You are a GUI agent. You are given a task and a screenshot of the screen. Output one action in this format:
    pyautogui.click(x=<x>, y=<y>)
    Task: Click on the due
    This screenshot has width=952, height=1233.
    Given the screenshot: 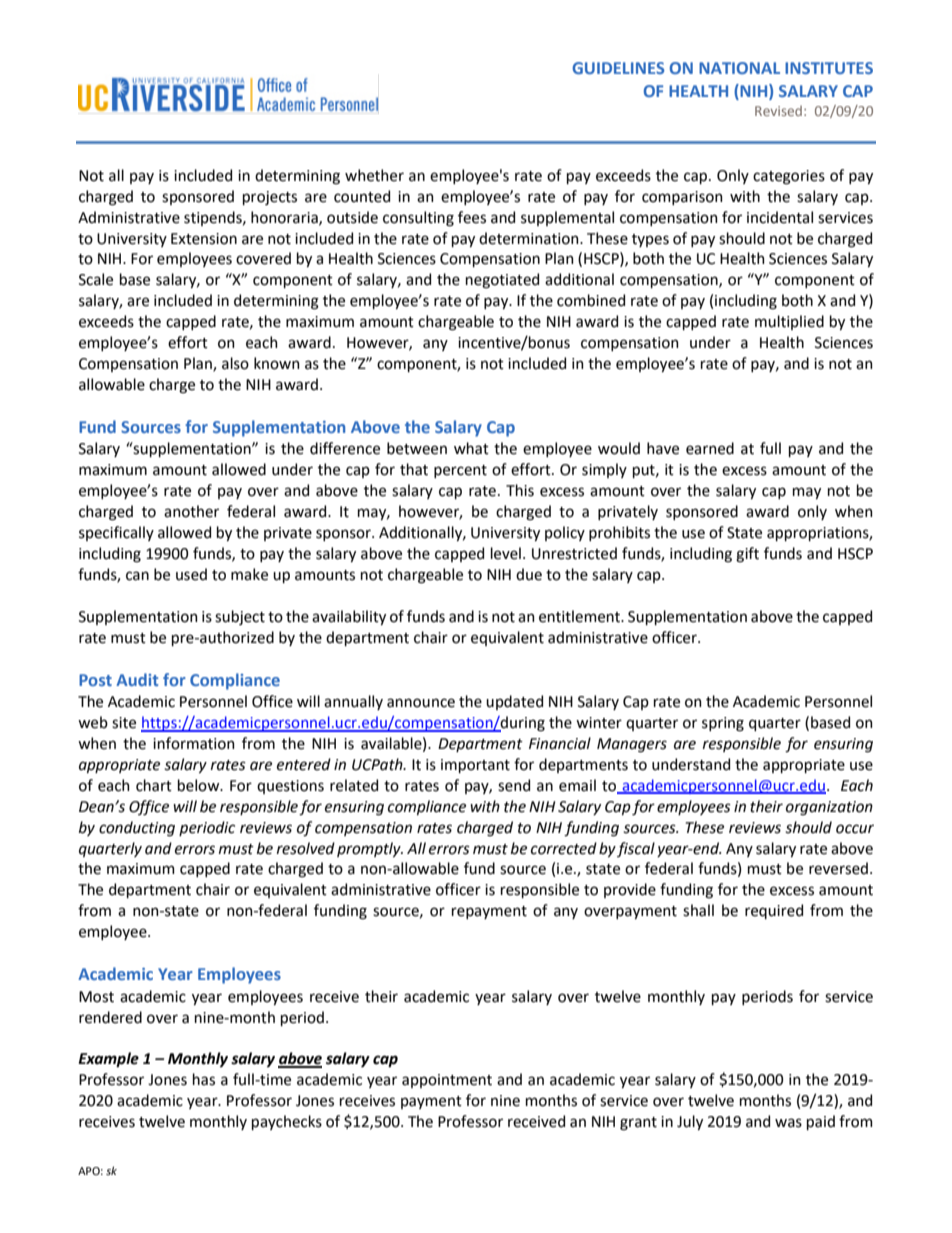 What is the action you would take?
    pyautogui.click(x=529, y=574)
